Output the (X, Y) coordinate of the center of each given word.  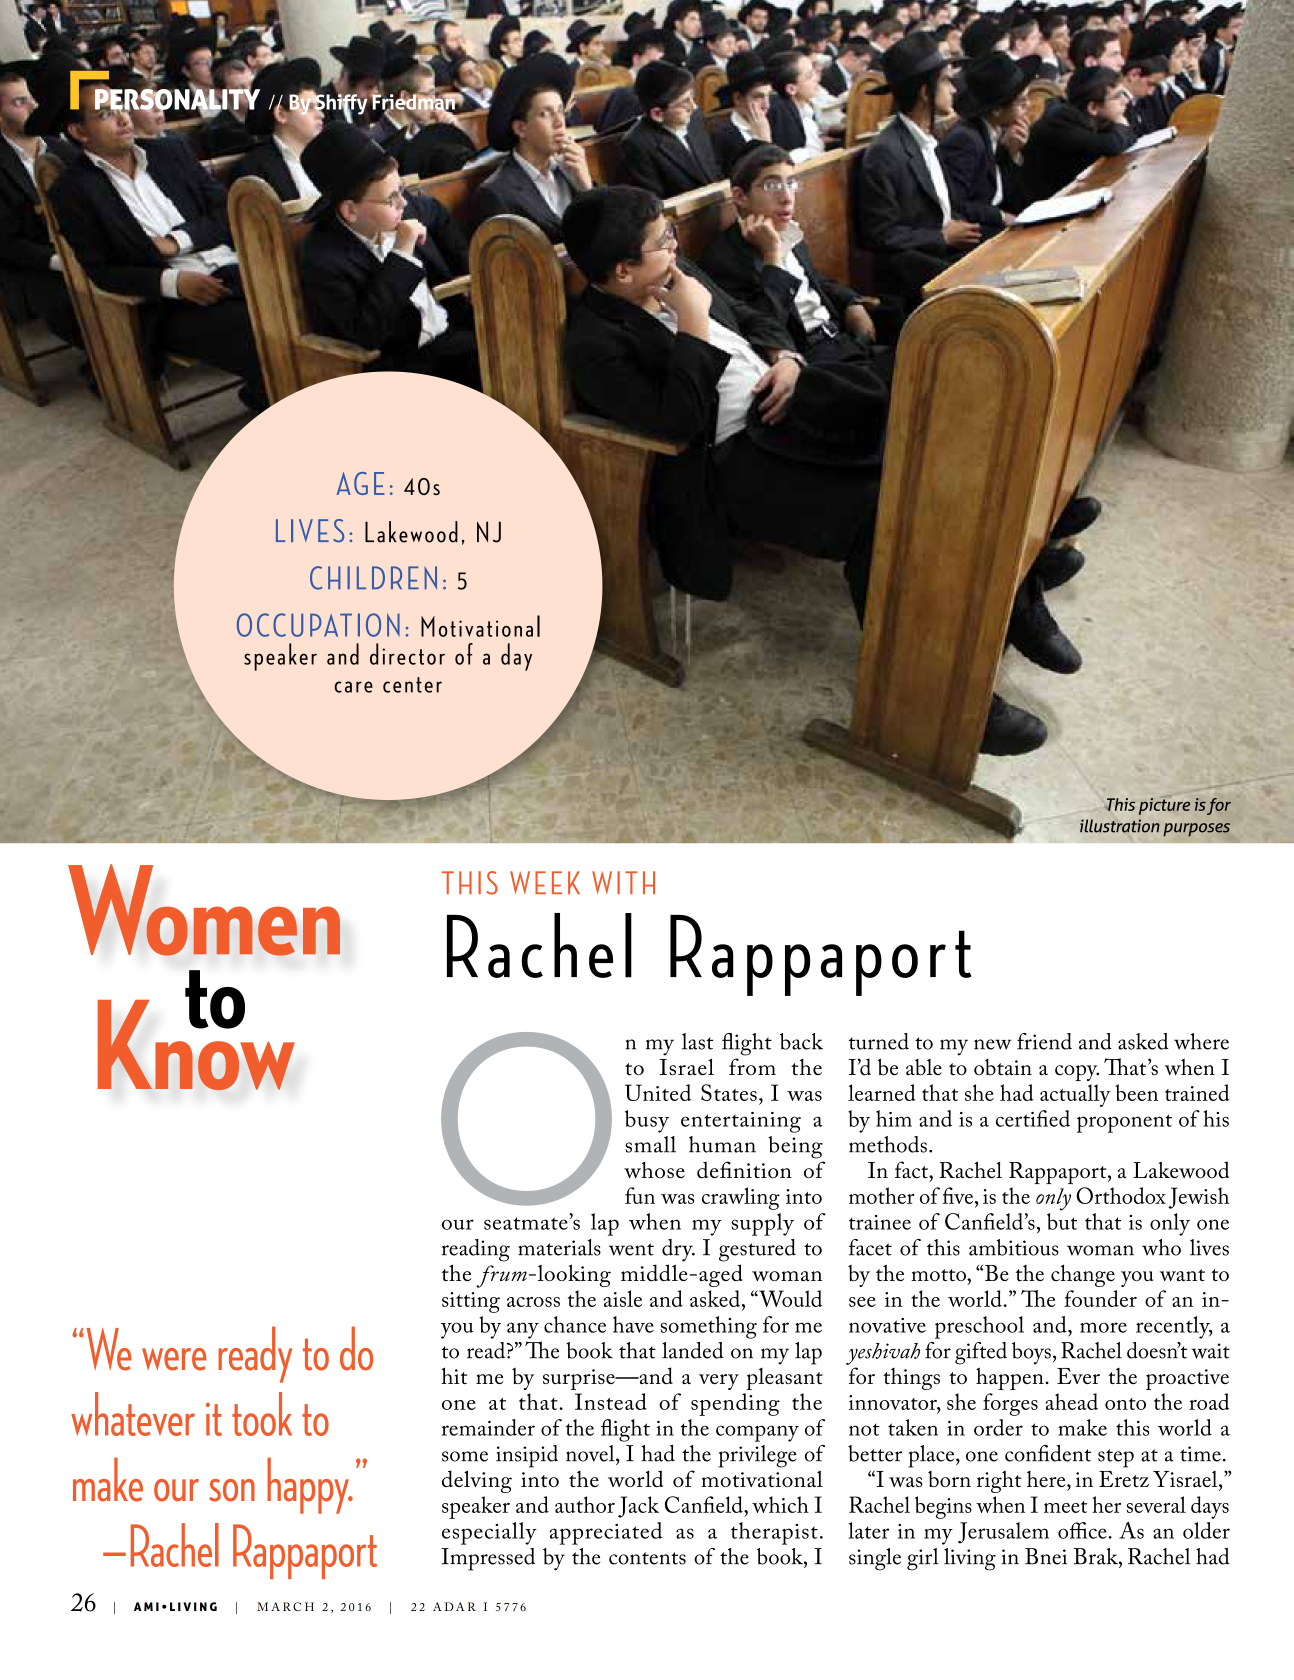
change (1083, 1275)
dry (678, 1250)
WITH (623, 882)
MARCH (285, 1606)
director (407, 654)
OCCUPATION (318, 625)
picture (1164, 806)
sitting (471, 1302)
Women (204, 910)
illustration (1120, 826)
